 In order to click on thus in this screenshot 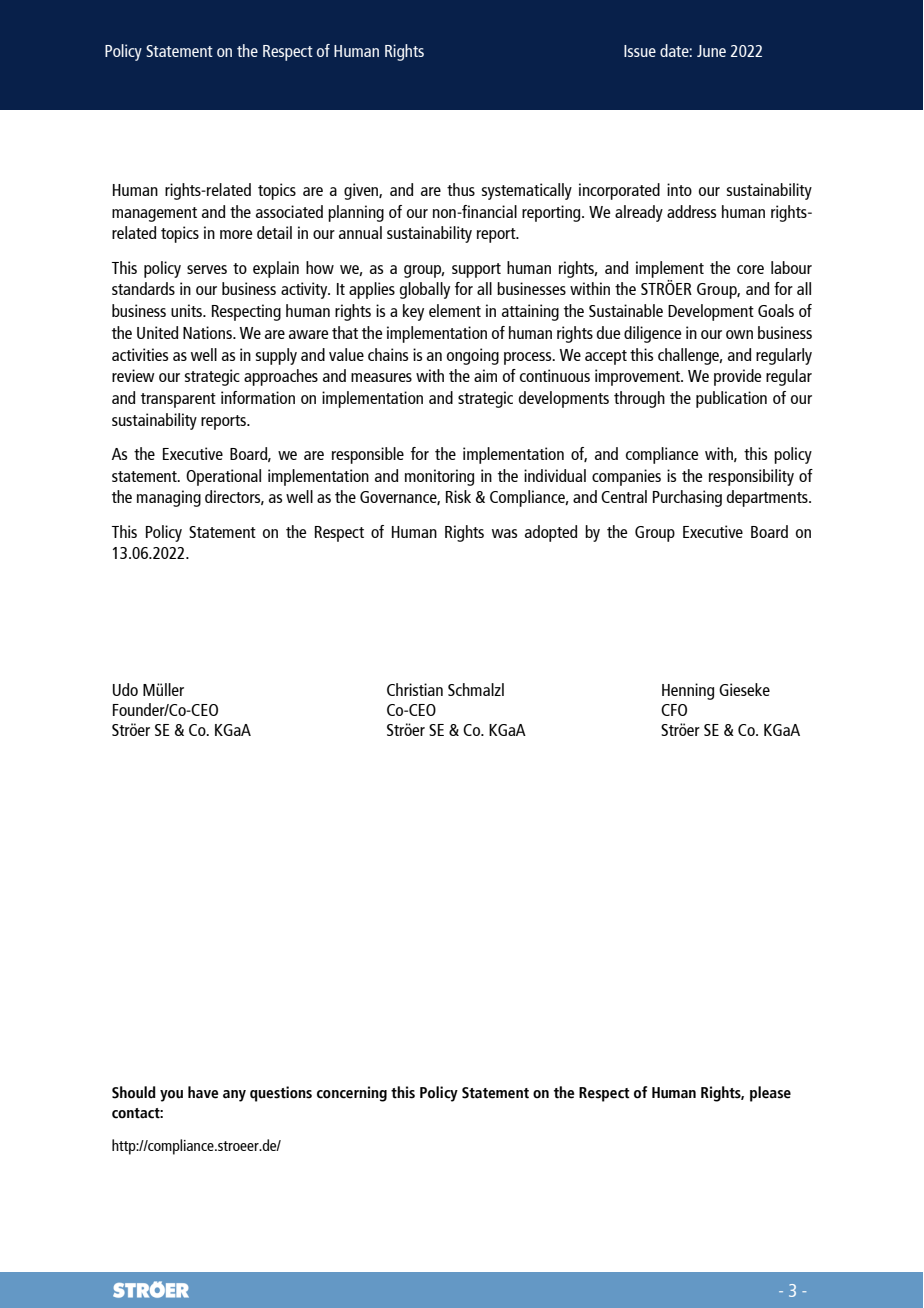, I will do `click(461, 189)`.
